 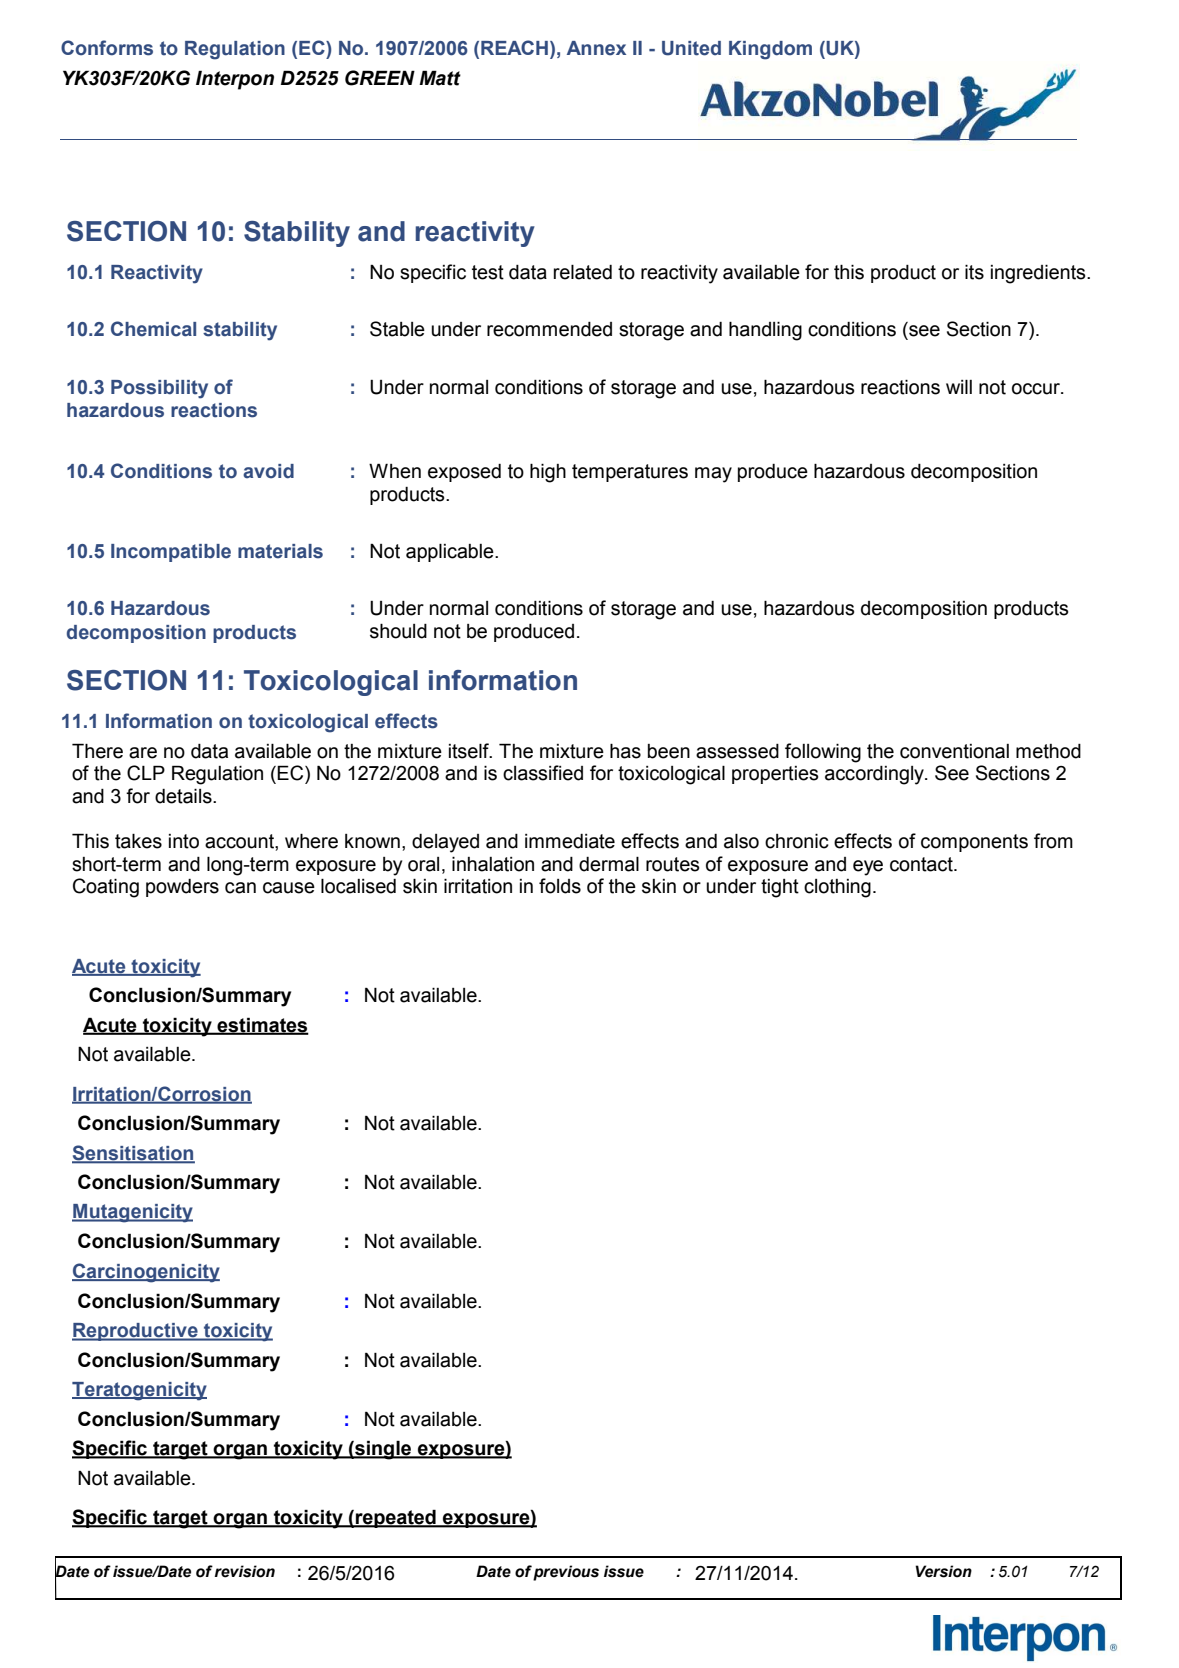 What do you see at coordinates (596, 48) in the document?
I see `Annex` at bounding box center [596, 48].
